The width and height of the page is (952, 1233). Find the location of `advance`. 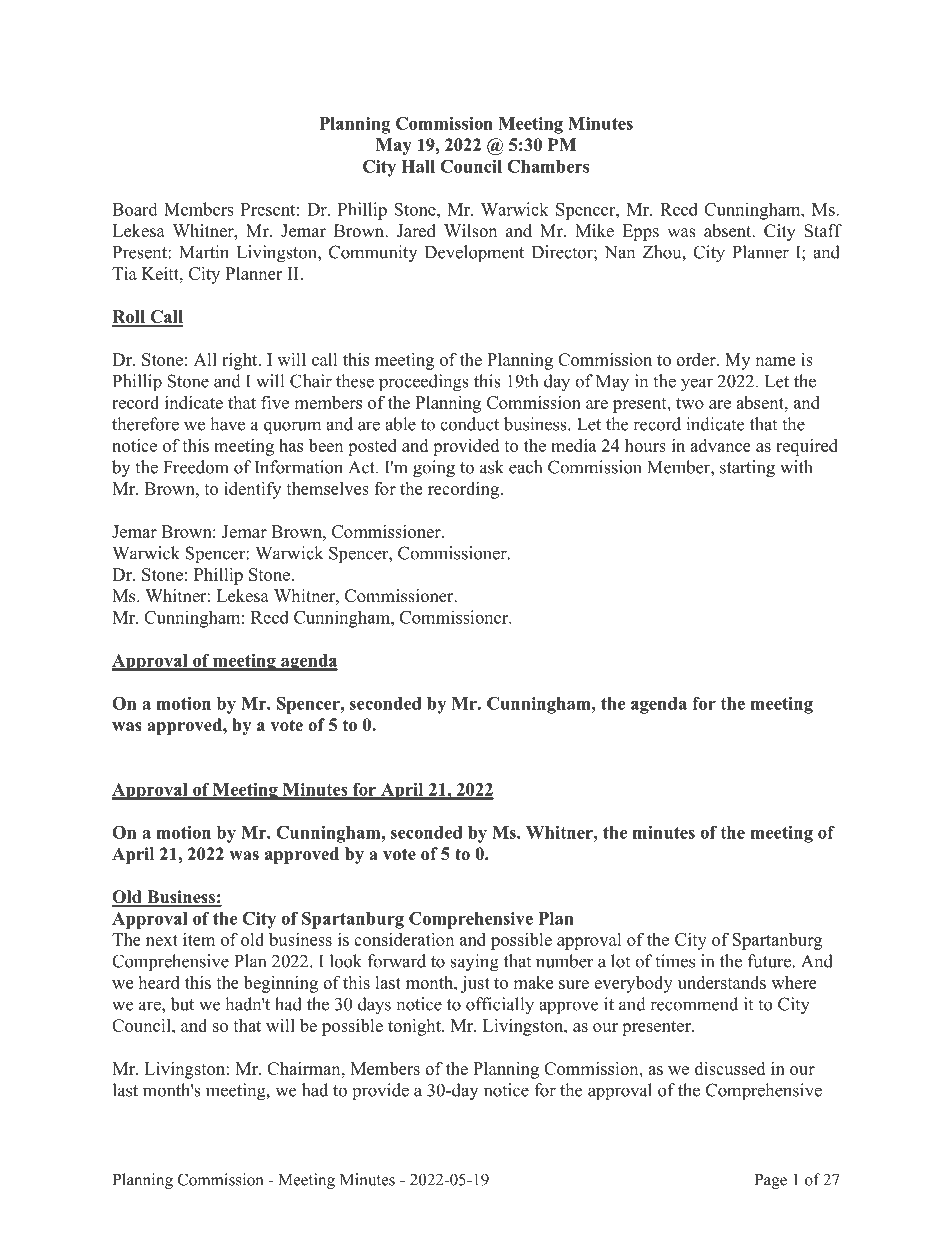

advance is located at coordinates (720, 445).
